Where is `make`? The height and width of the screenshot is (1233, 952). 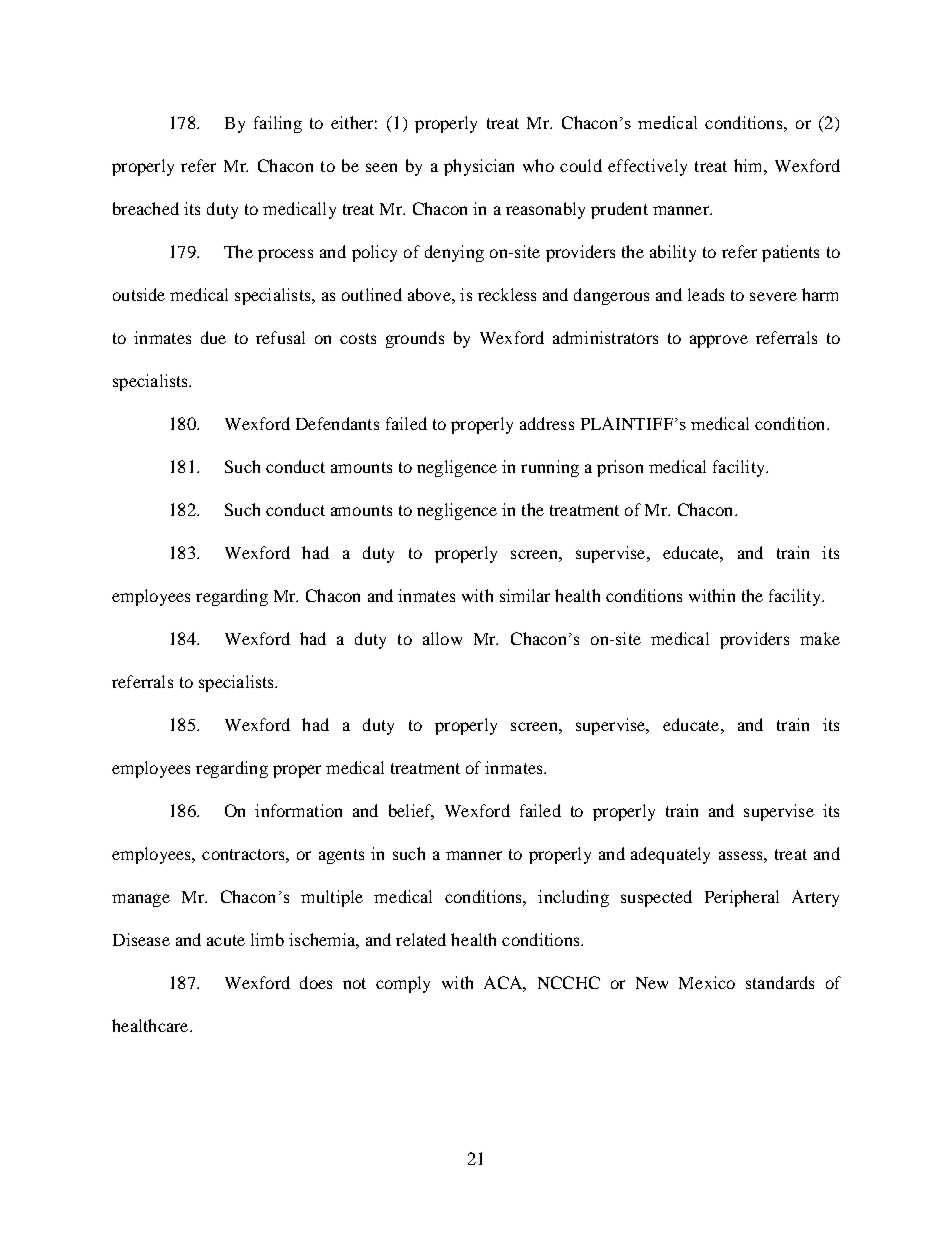 make is located at coordinates (820, 638).
